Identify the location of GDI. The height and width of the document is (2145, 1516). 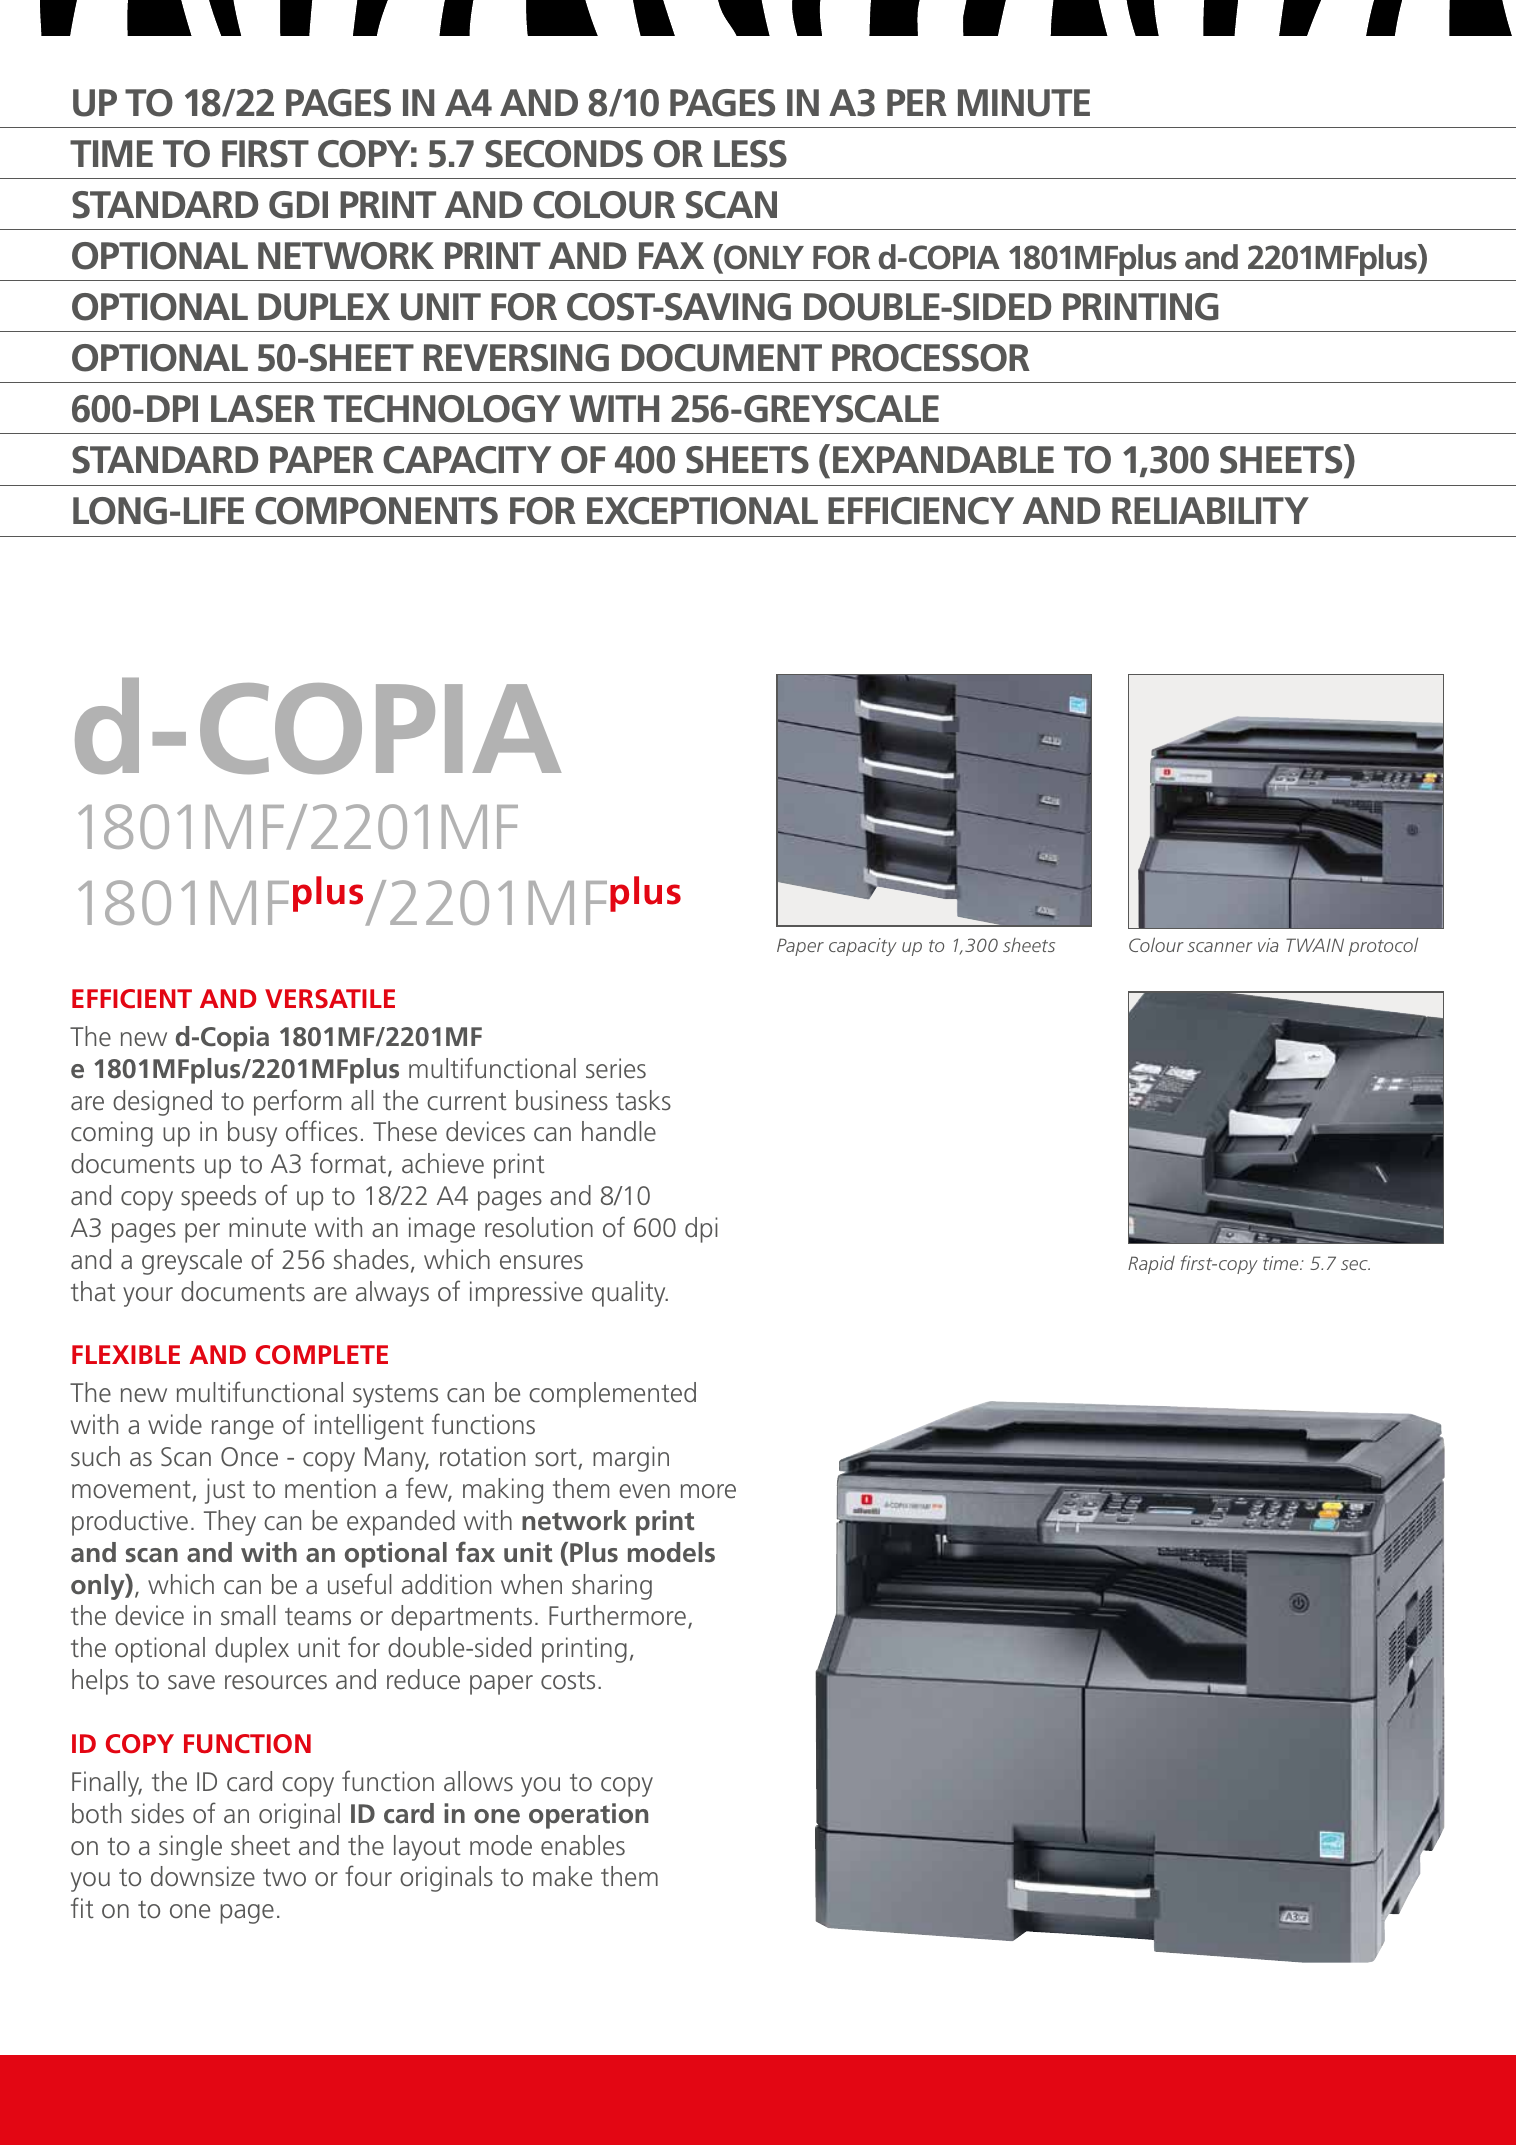
(298, 205).
